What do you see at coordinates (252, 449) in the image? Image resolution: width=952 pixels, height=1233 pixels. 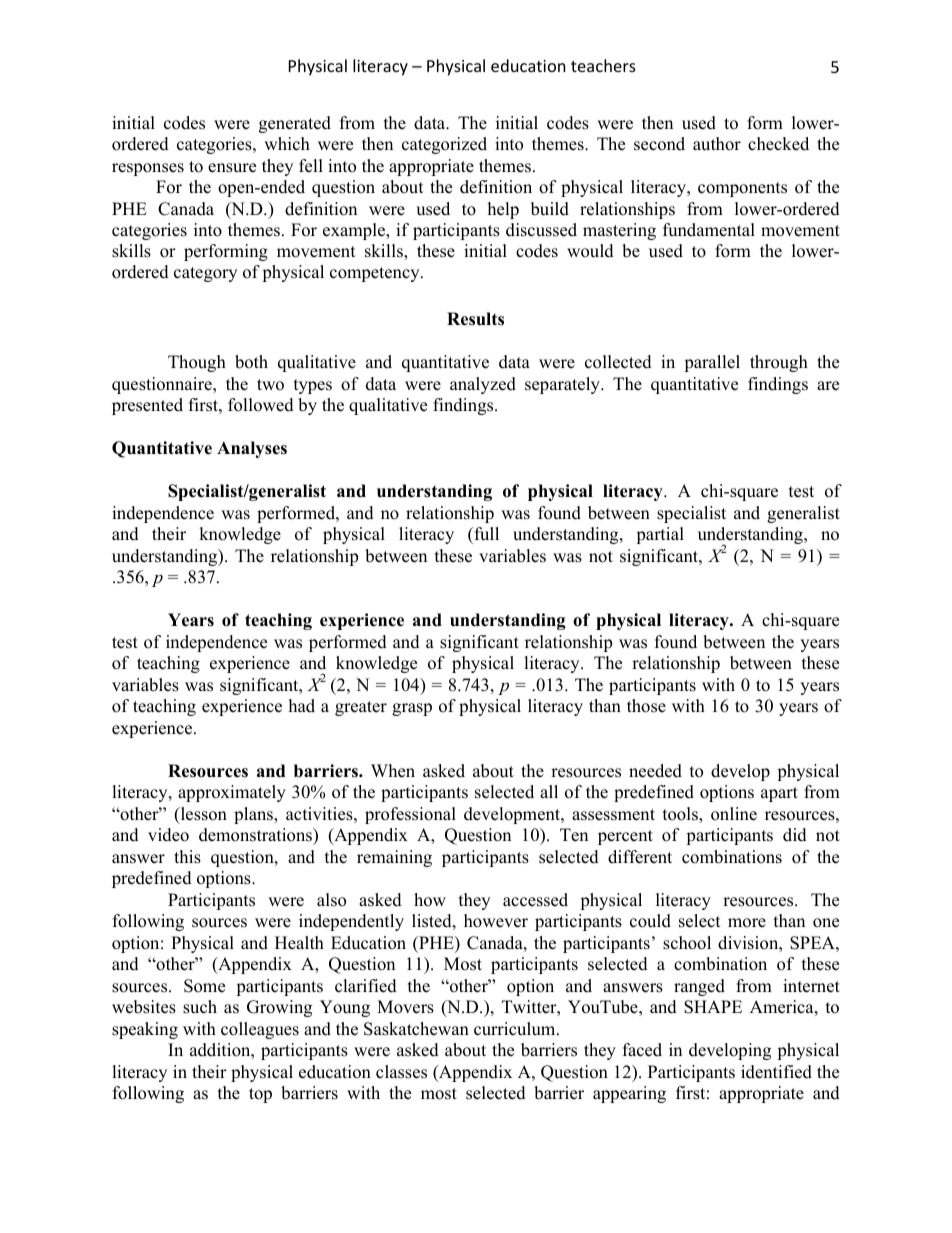 I see `Analyses` at bounding box center [252, 449].
